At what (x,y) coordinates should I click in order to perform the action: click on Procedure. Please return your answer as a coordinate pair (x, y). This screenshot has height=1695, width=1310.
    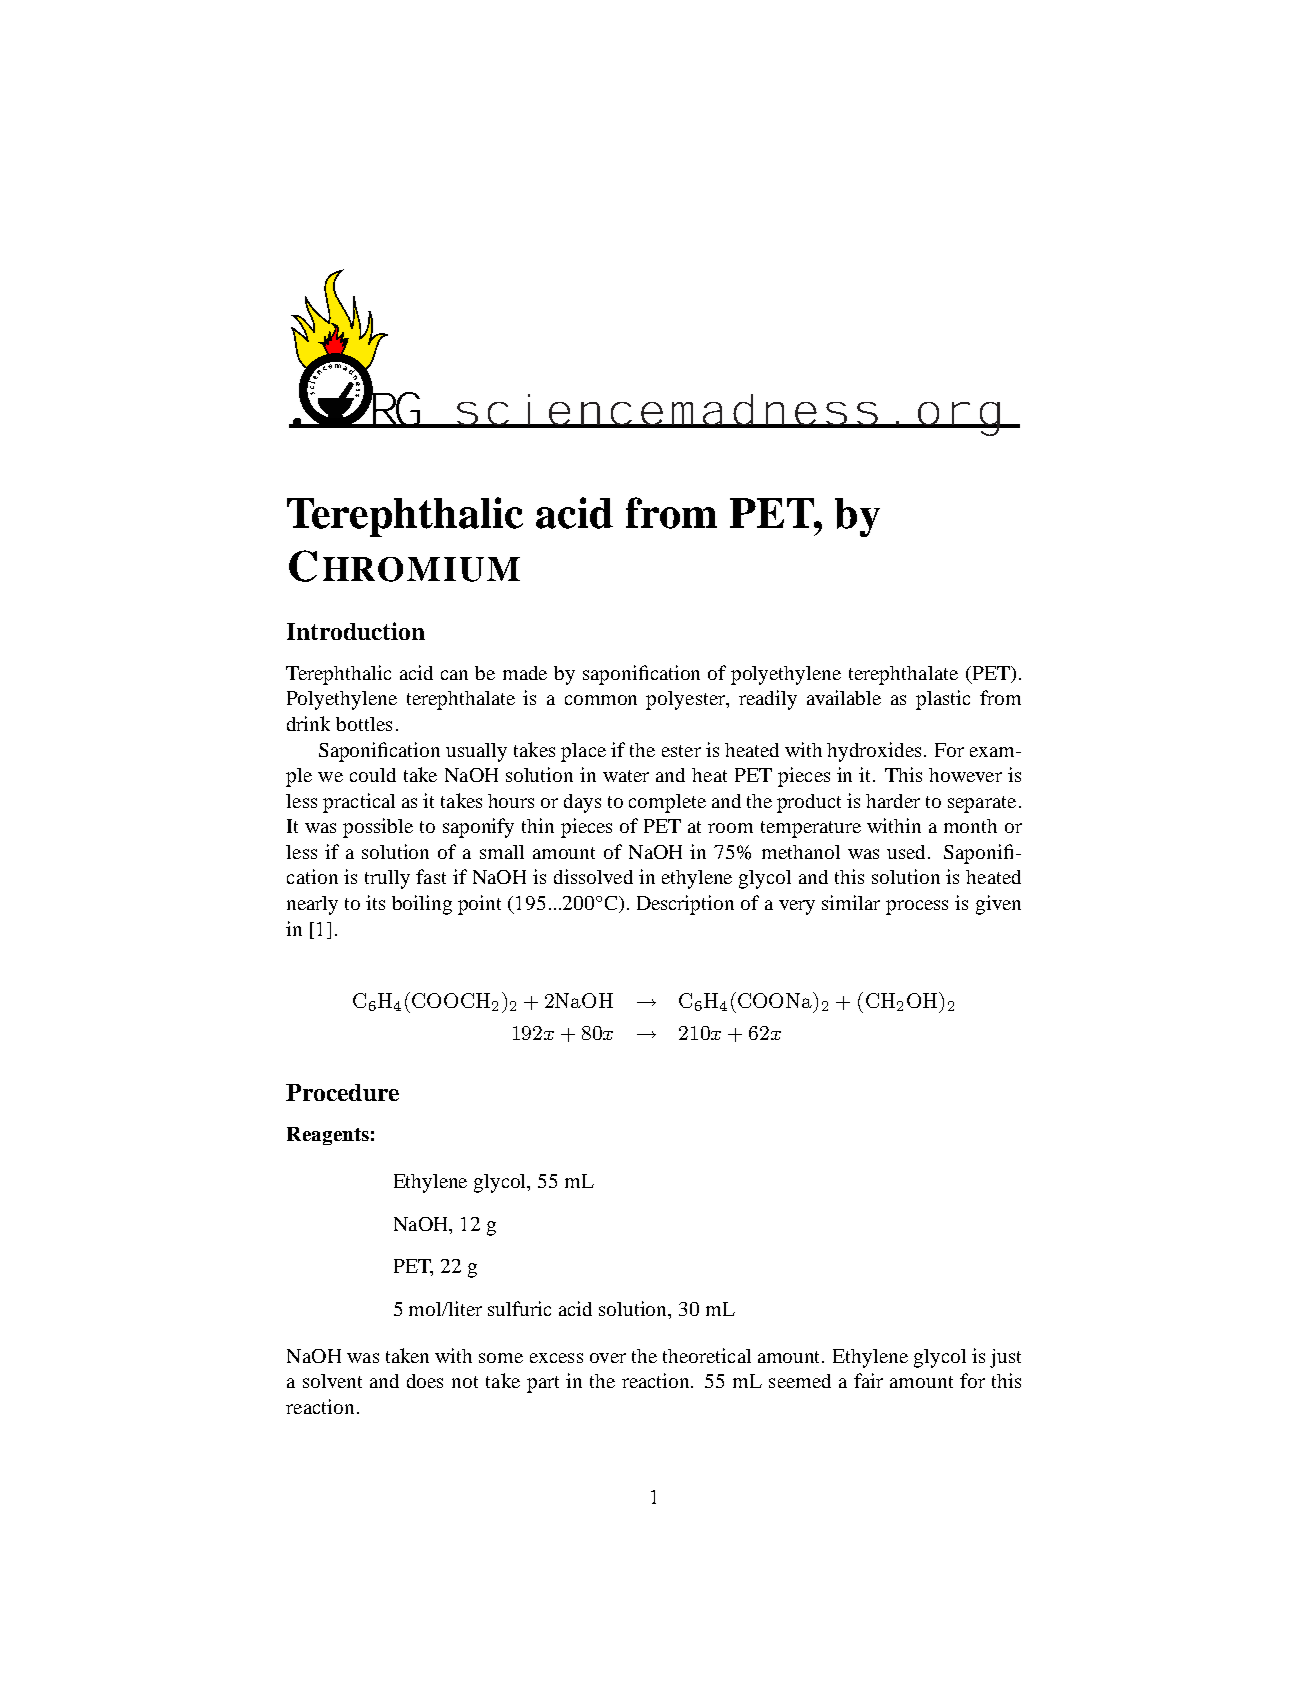
    Looking at the image, I should click on (342, 1092).
